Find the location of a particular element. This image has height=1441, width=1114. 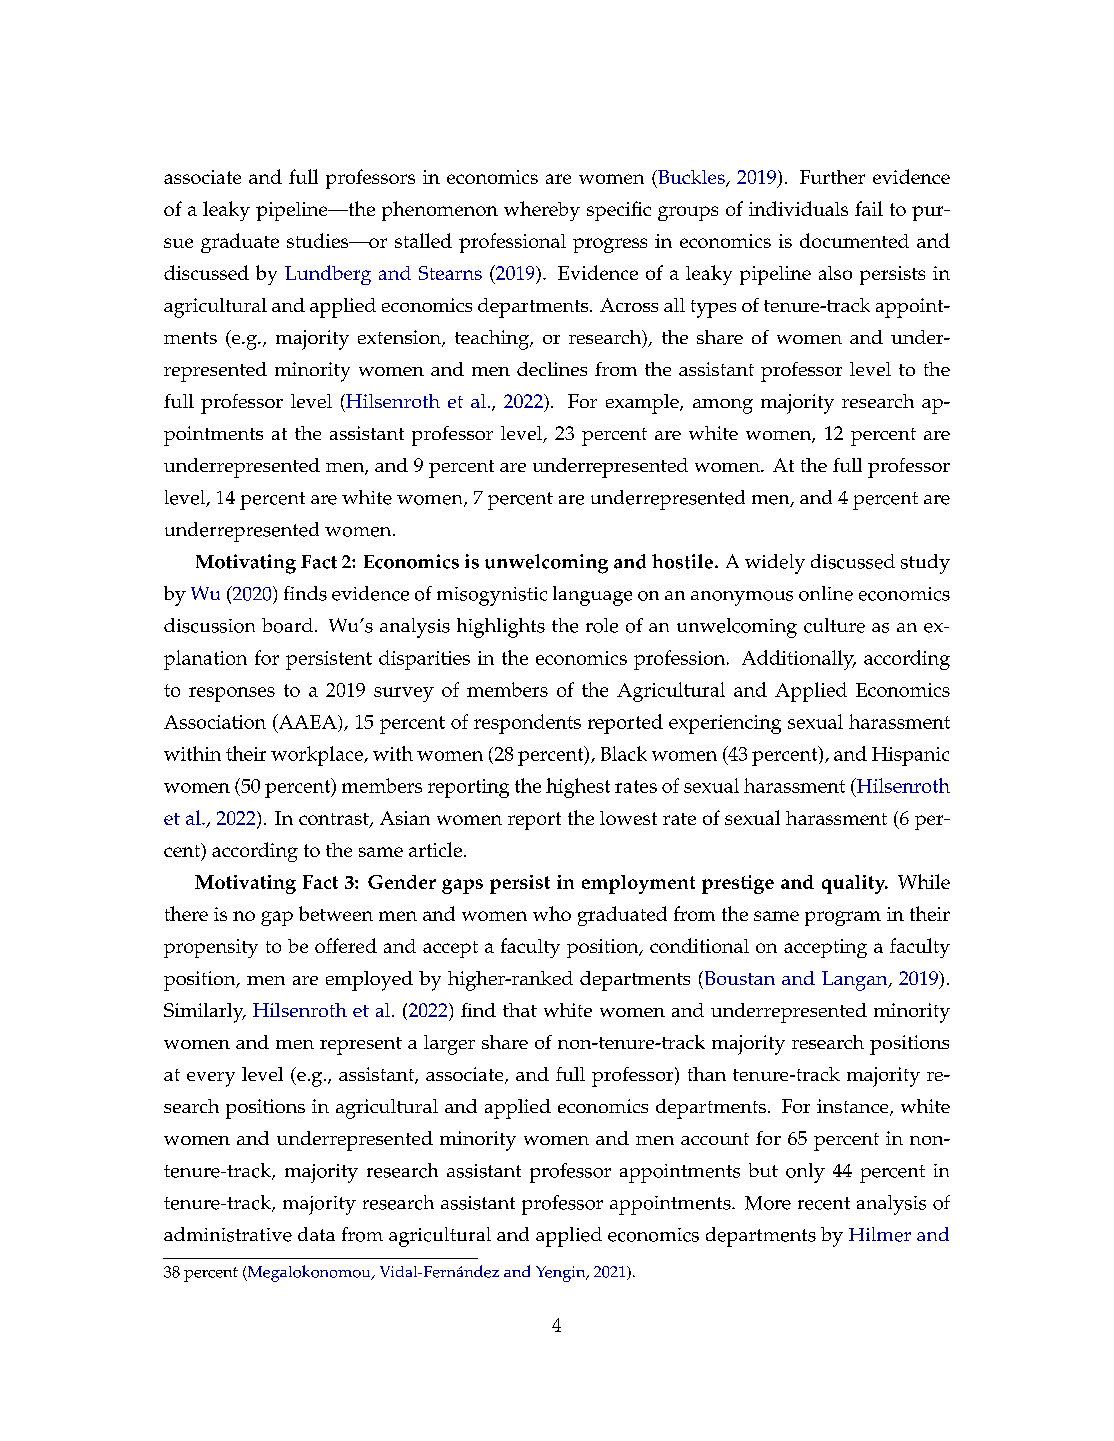

data is located at coordinates (316, 1234).
